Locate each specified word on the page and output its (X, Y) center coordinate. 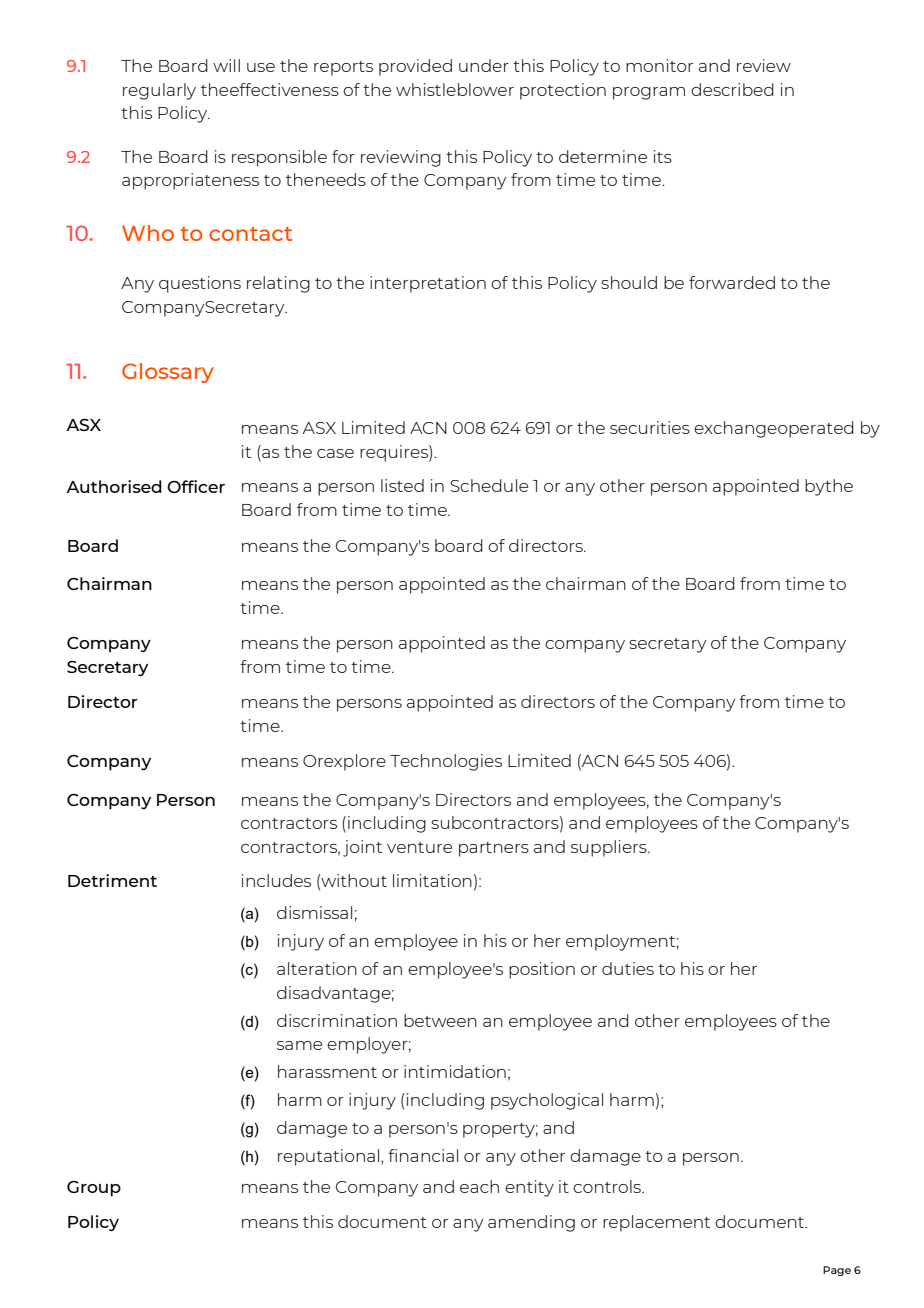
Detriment (112, 880)
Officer (196, 486)
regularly (159, 91)
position (542, 970)
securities (650, 427)
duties (628, 968)
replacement (656, 1223)
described (732, 89)
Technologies (446, 762)
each (479, 1186)
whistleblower (455, 89)
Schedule (489, 485)
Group (94, 1189)
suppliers (610, 848)
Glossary (168, 373)
